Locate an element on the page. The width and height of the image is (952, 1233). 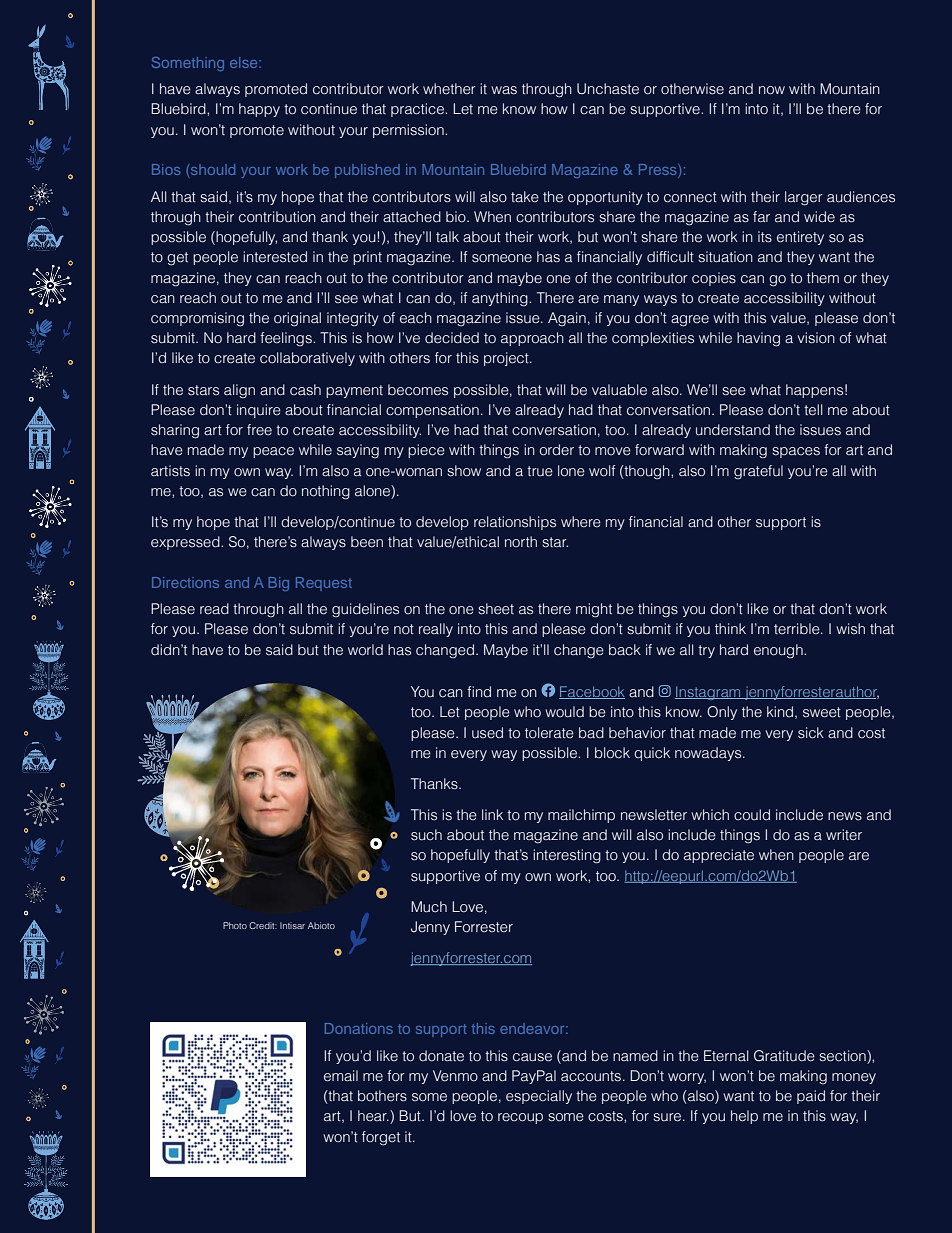
happy is located at coordinates (259, 110).
